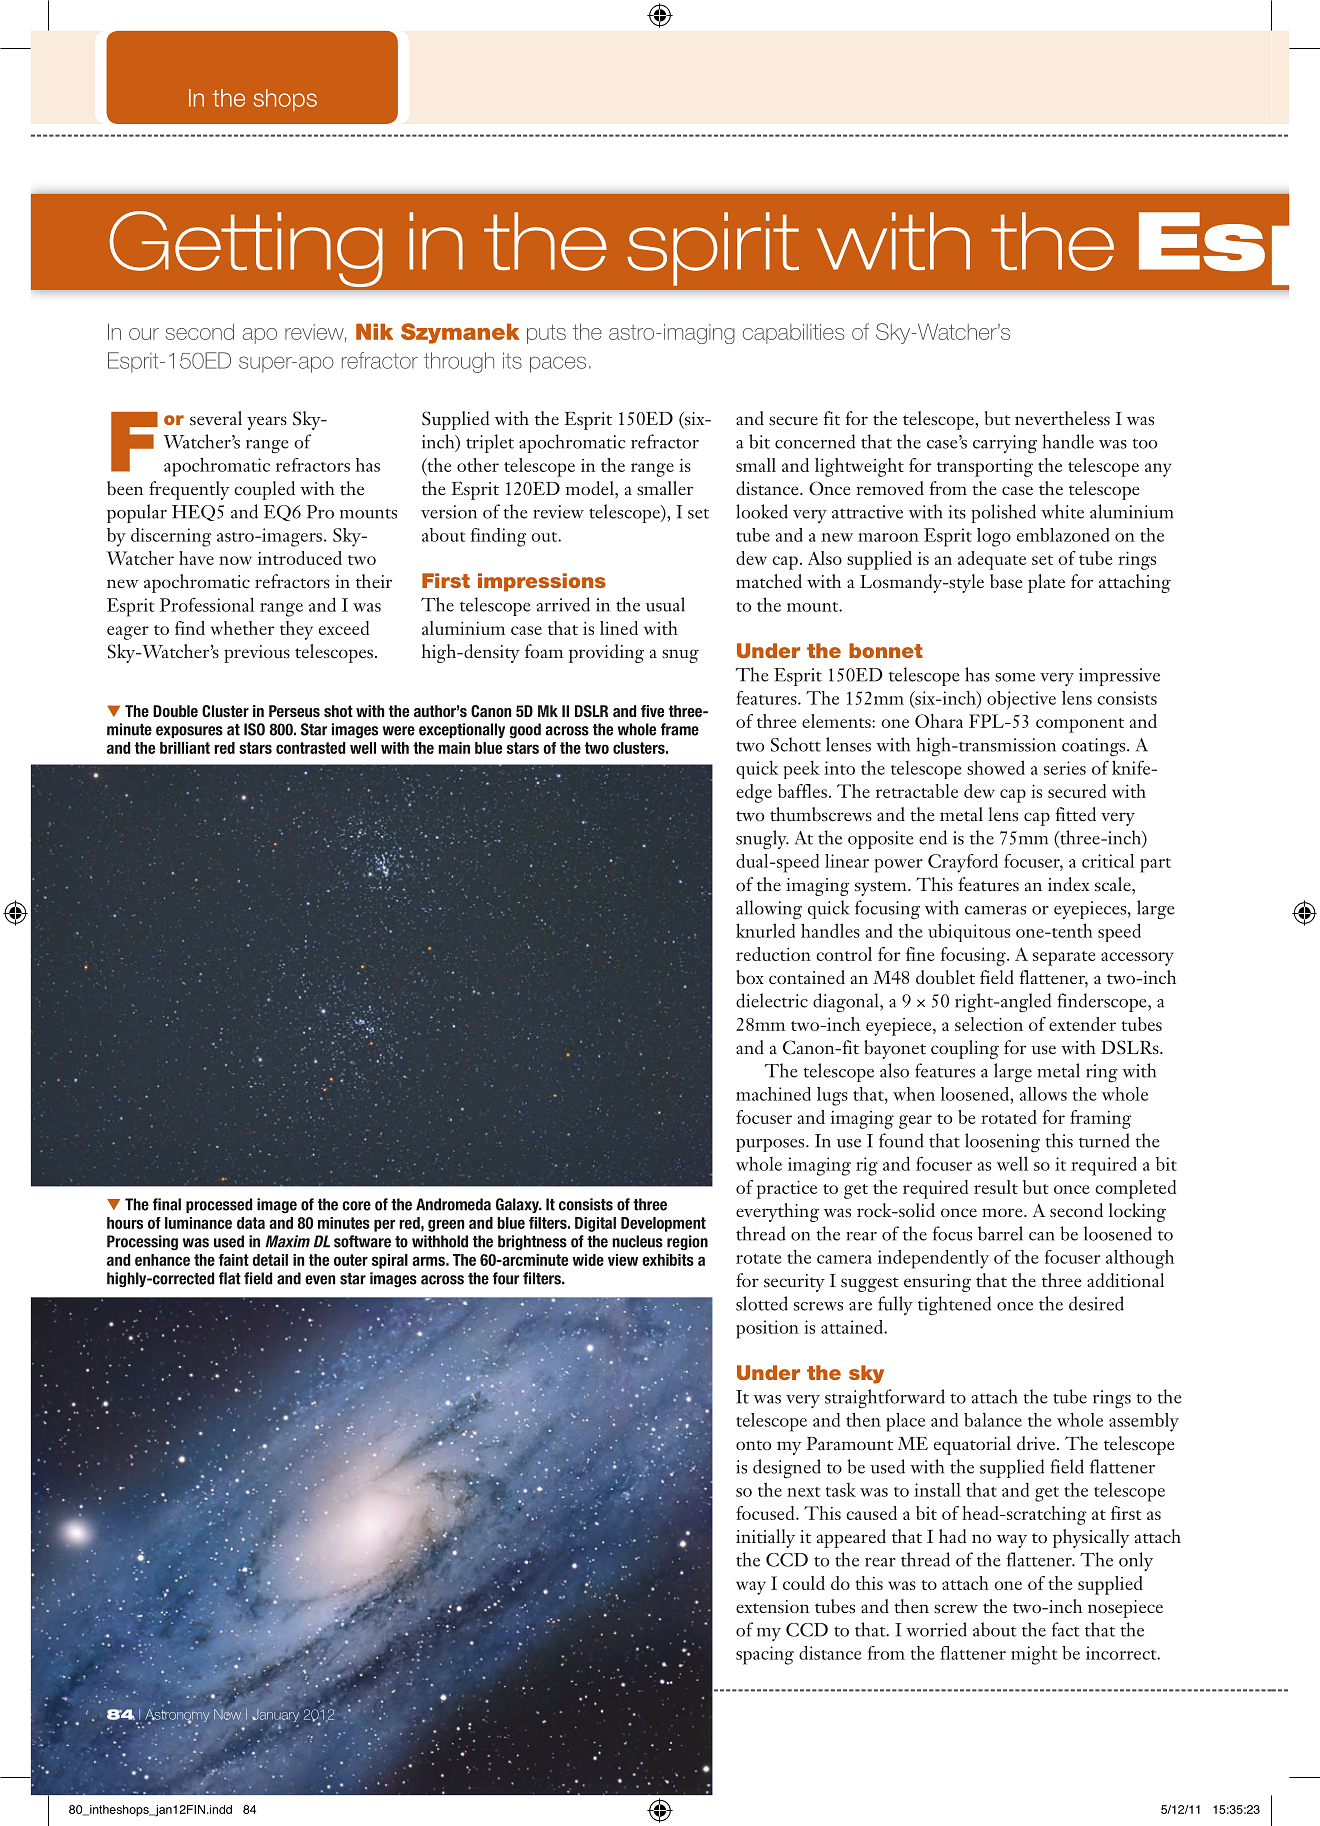 This document has width=1320, height=1826. What do you see at coordinates (1034, 1655) in the document?
I see `might` at bounding box center [1034, 1655].
